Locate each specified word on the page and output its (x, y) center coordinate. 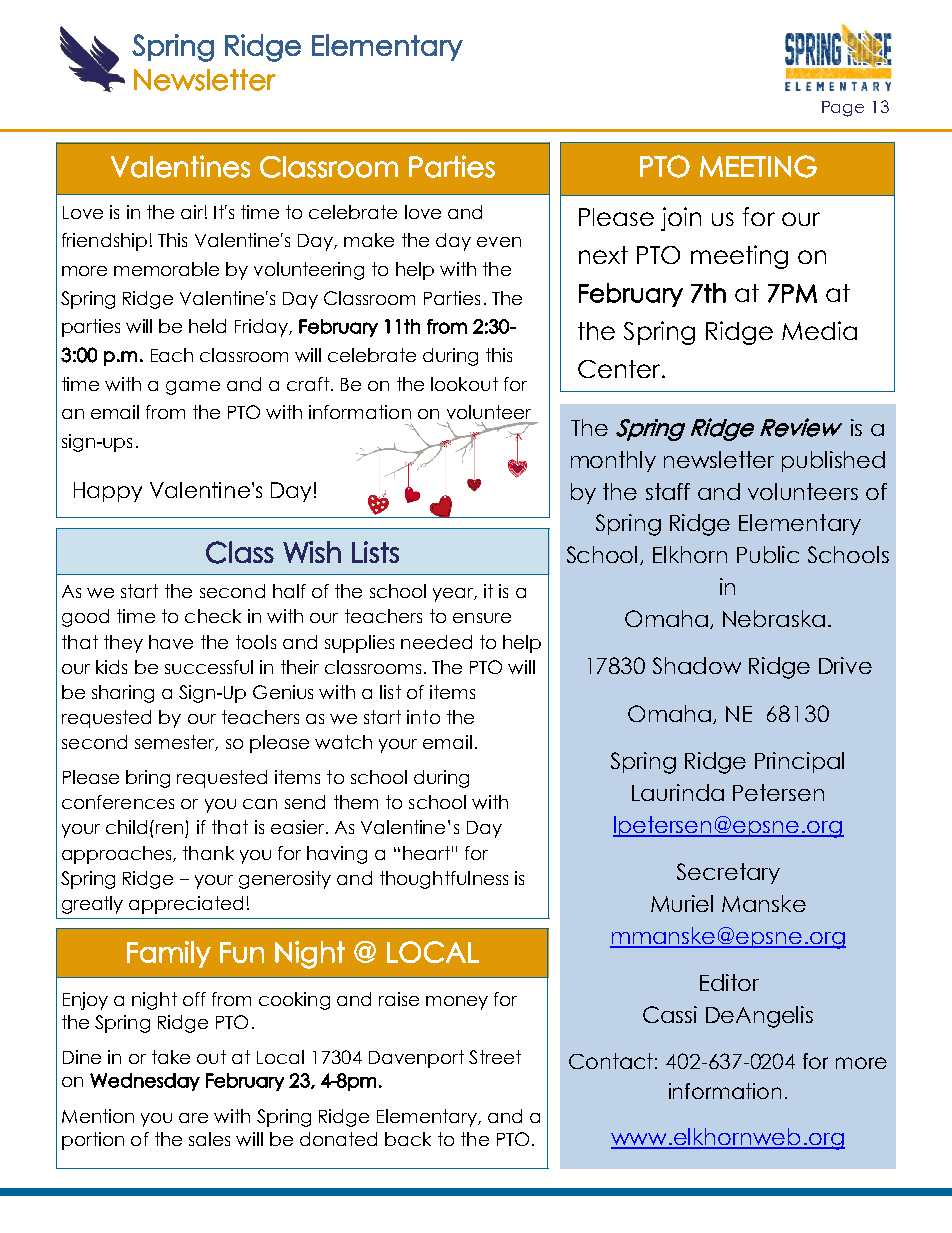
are (193, 1118)
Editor (729, 982)
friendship (104, 242)
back (408, 1139)
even (499, 242)
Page (843, 109)
